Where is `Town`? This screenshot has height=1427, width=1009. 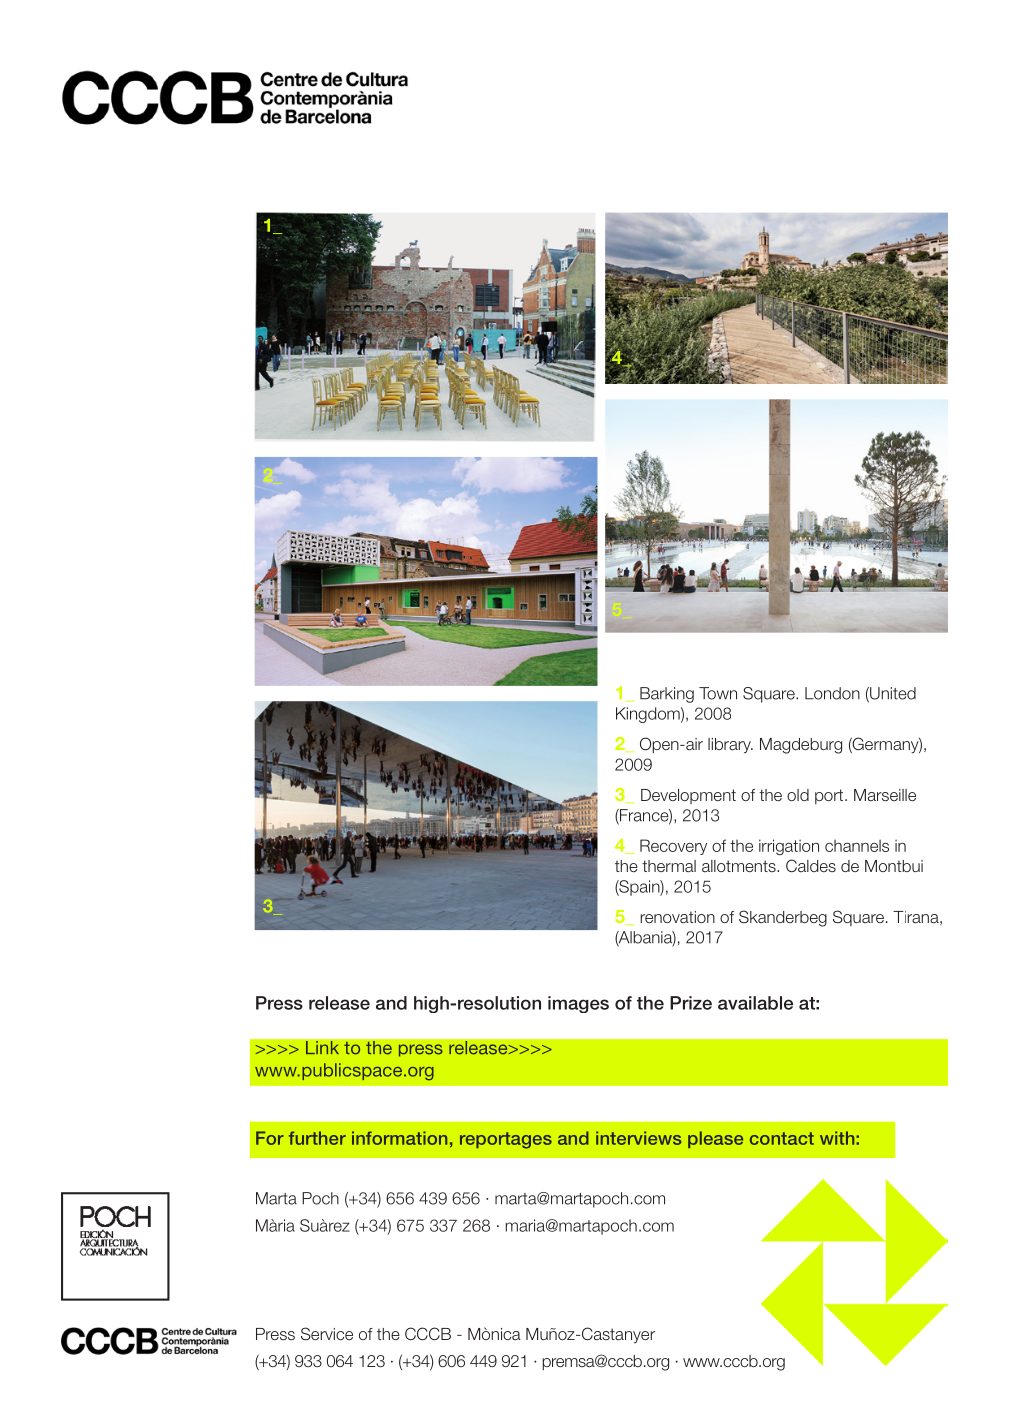 Town is located at coordinates (718, 693).
